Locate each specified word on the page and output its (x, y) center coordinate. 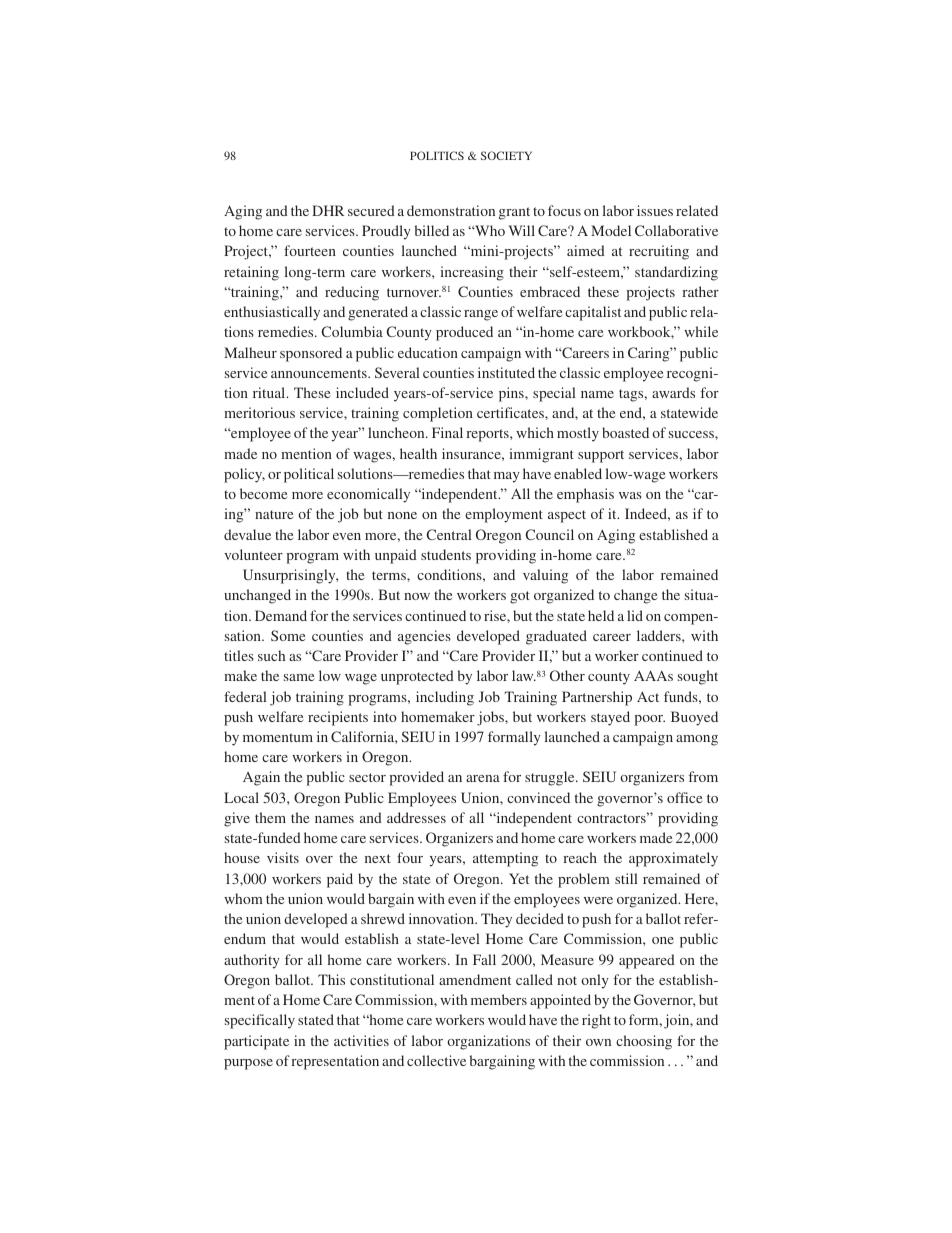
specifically (260, 1021)
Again (261, 778)
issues (655, 210)
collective (436, 1060)
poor (649, 720)
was (630, 495)
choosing (644, 1042)
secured (371, 210)
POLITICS (437, 155)
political (309, 475)
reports (488, 435)
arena (483, 778)
